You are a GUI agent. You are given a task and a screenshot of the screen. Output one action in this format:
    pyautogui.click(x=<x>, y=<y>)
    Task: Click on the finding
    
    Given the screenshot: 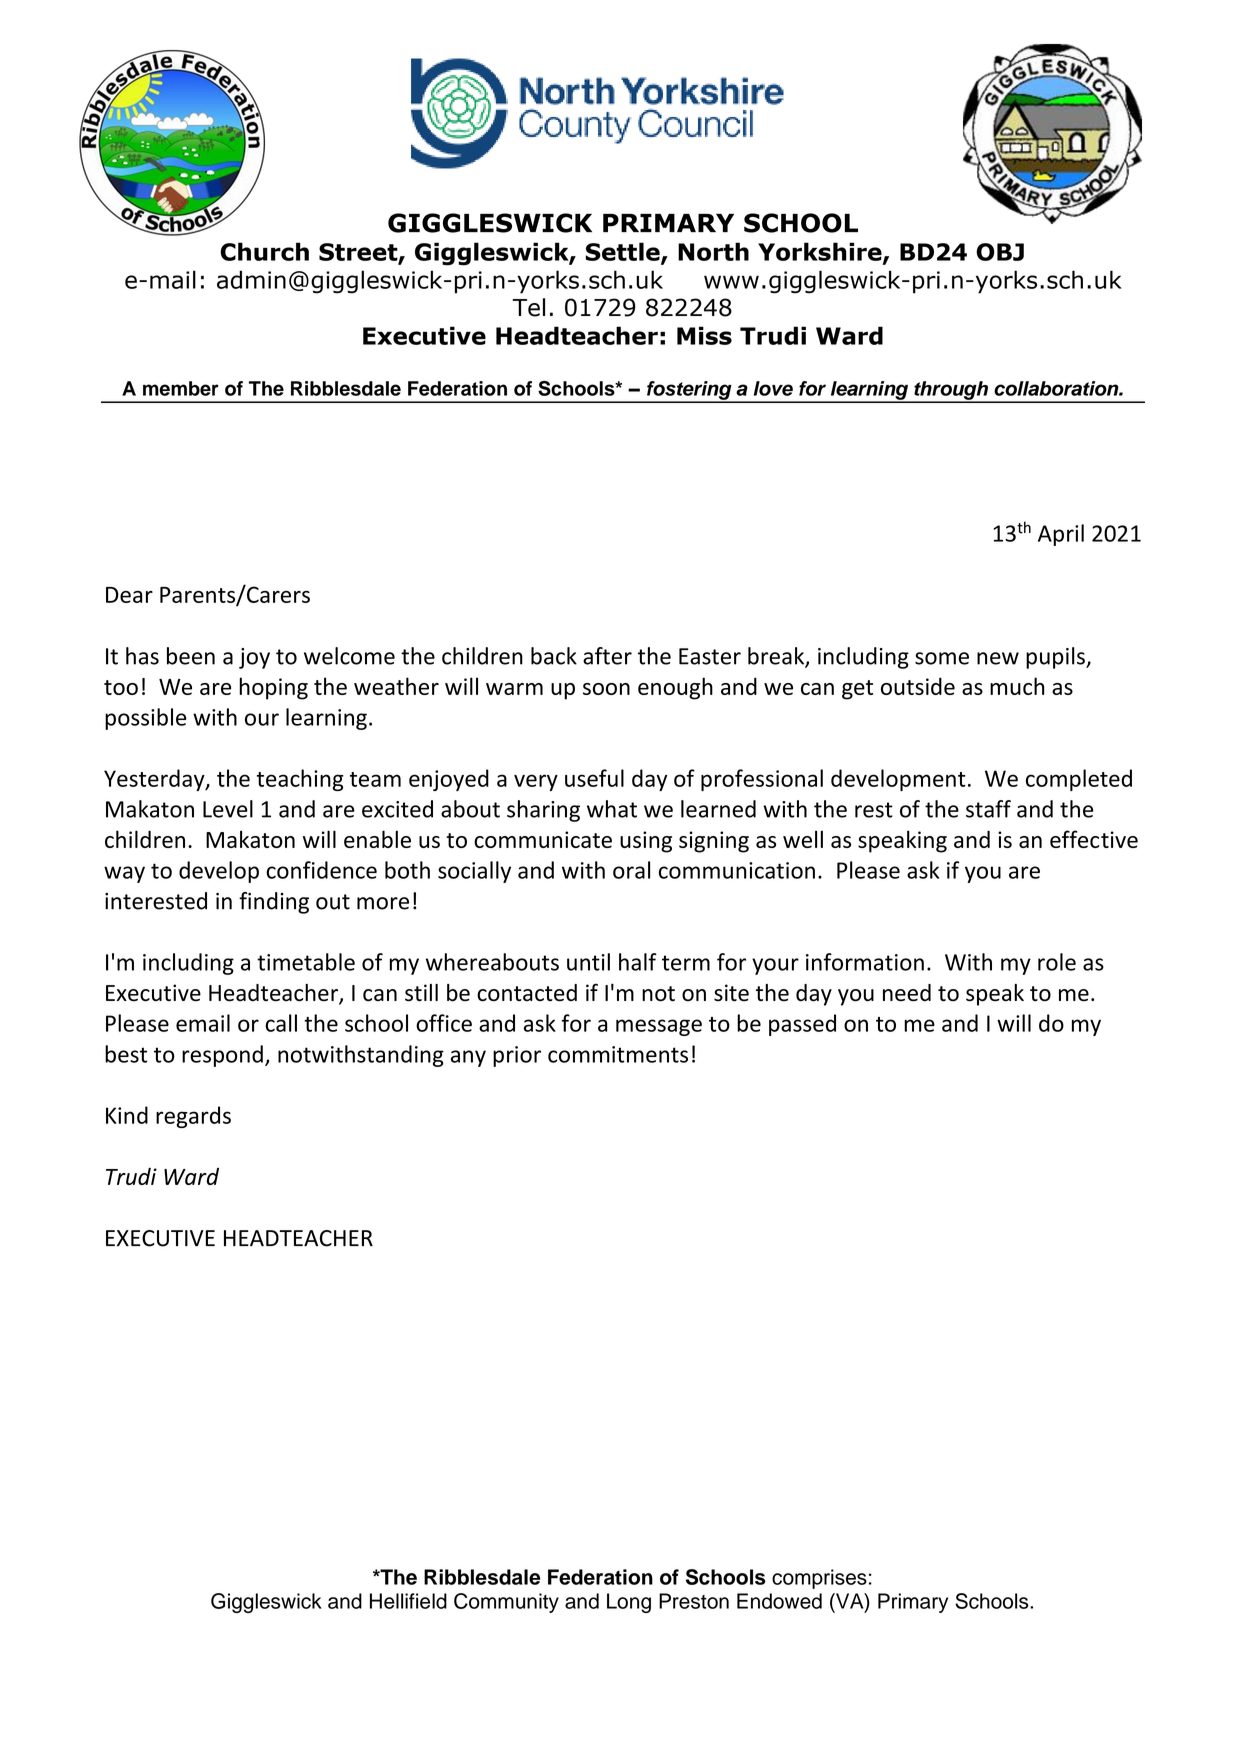 What is the action you would take?
    pyautogui.click(x=274, y=903)
